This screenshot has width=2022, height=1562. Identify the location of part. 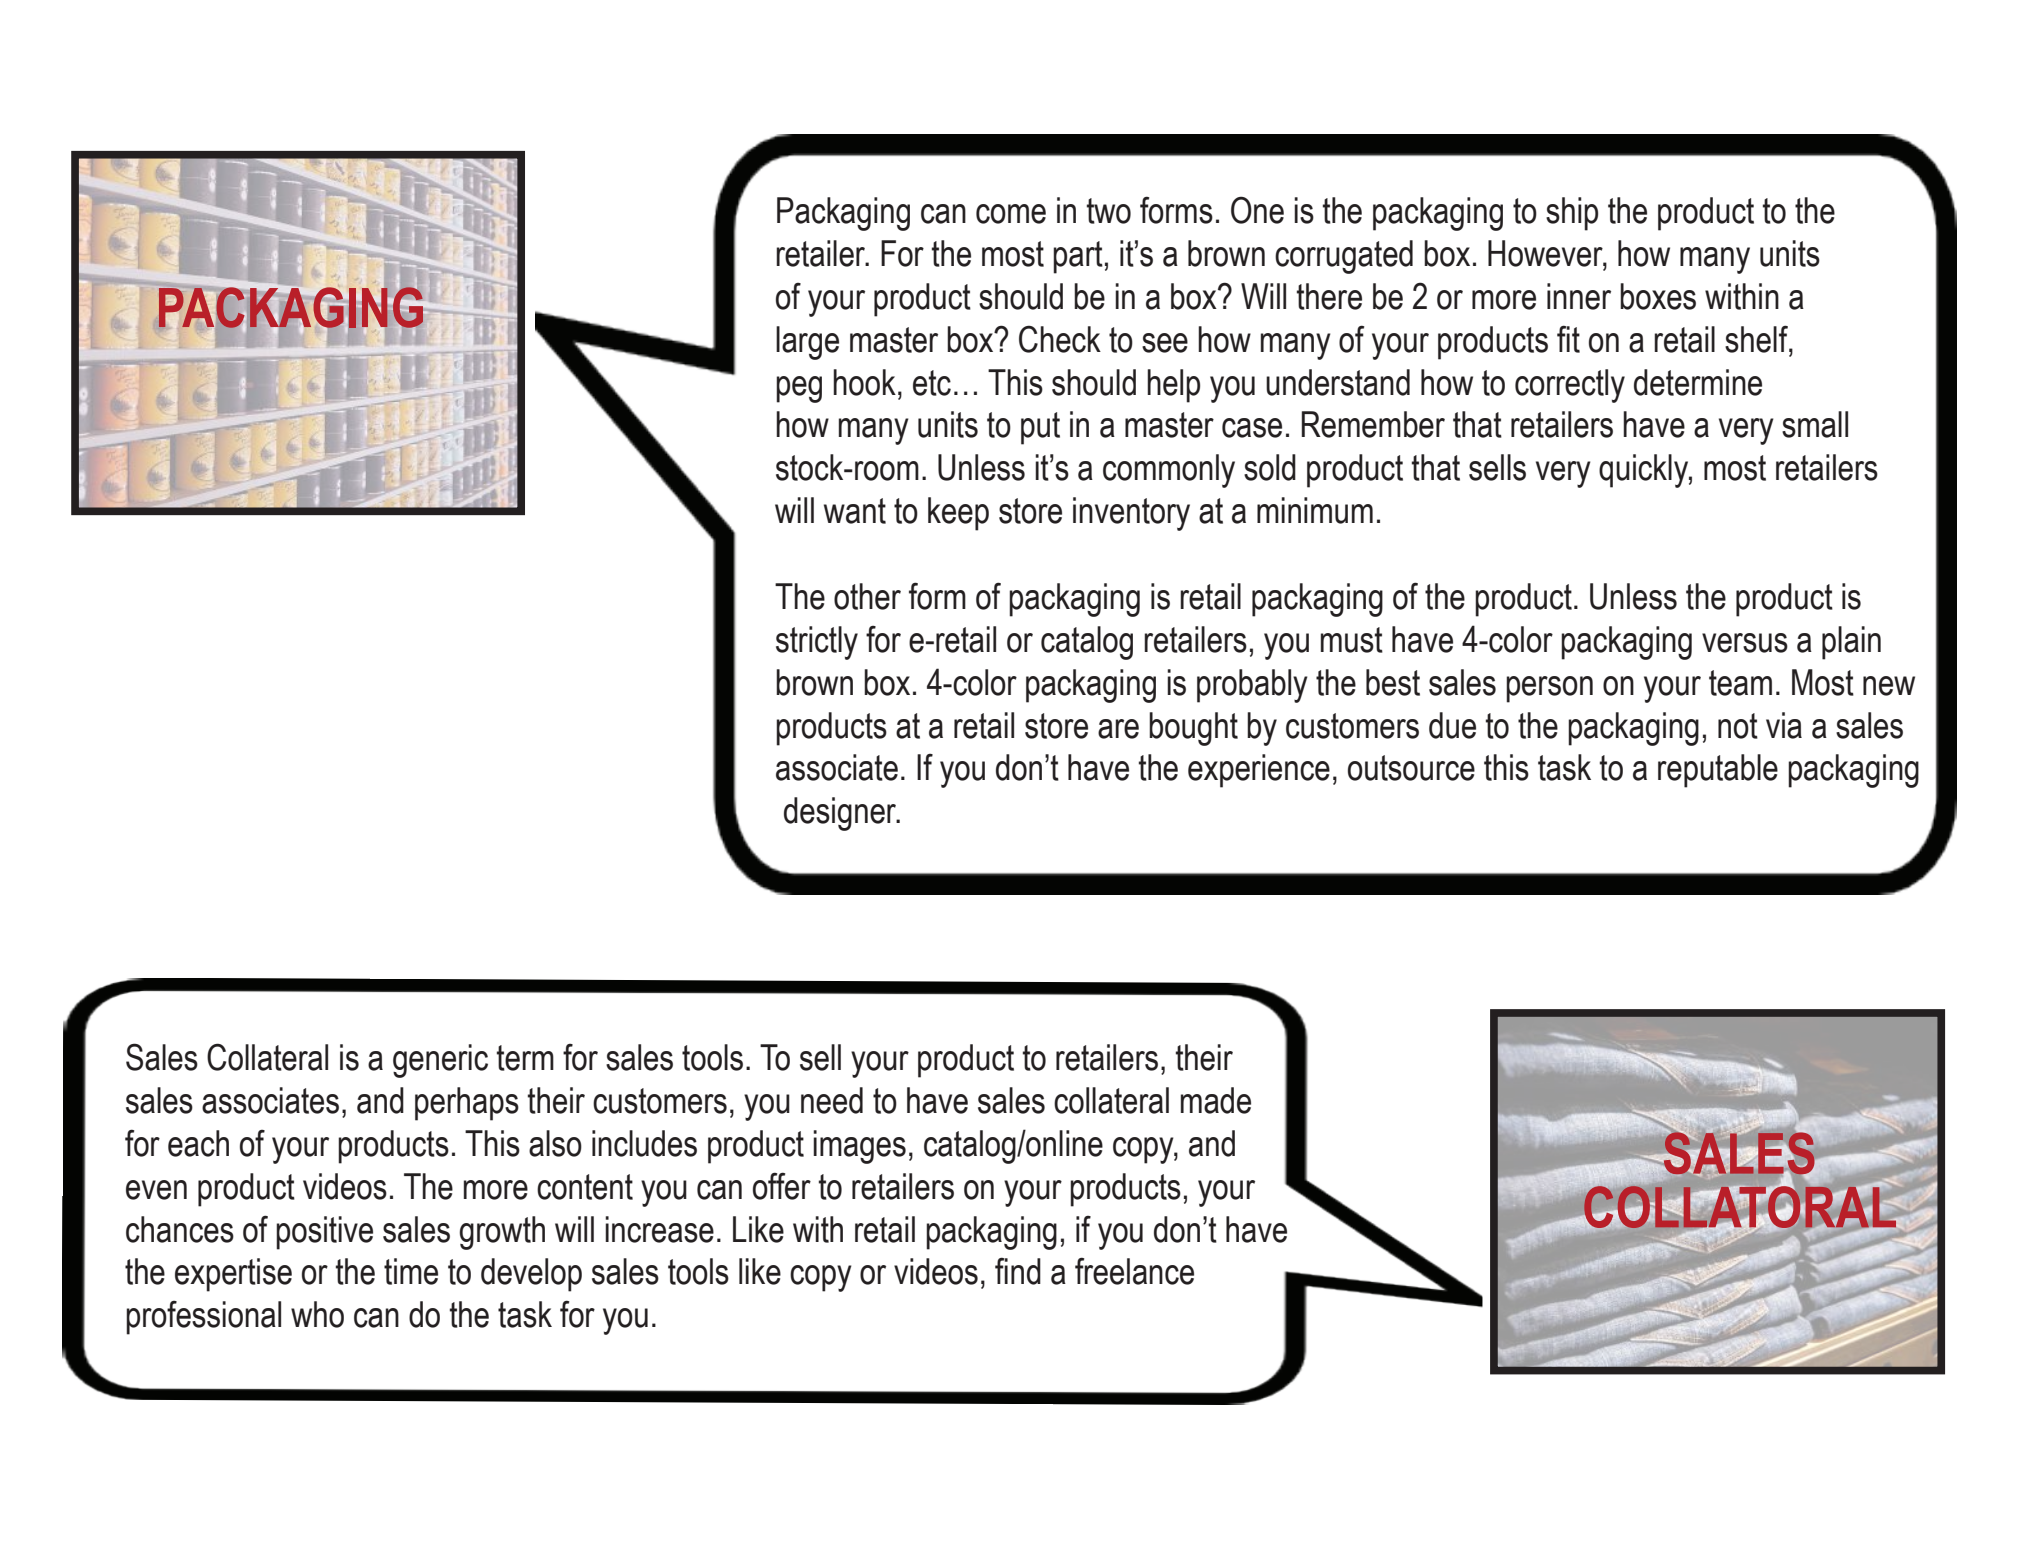
(1078, 257).
